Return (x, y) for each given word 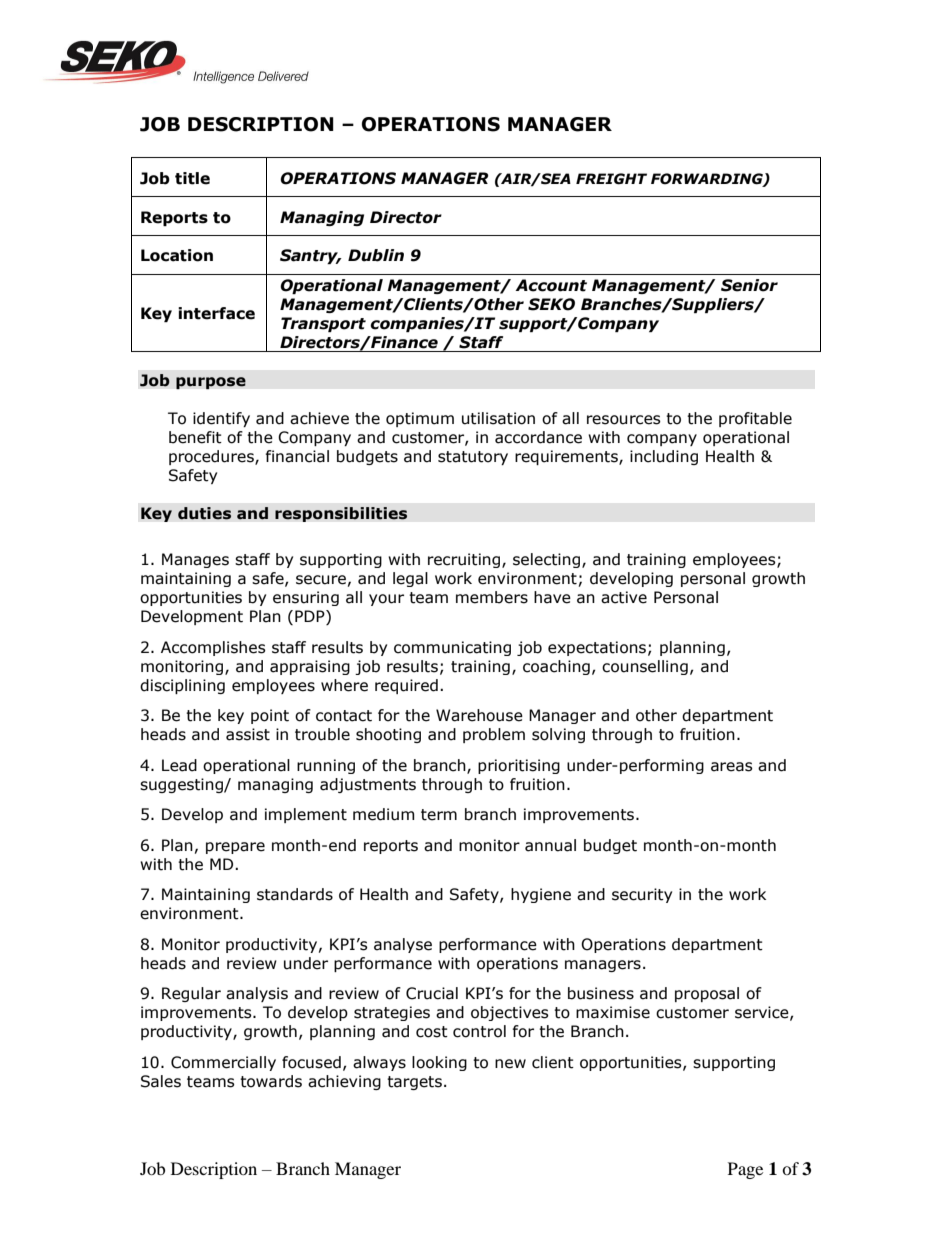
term (439, 815)
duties (204, 513)
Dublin (376, 255)
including (664, 457)
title (192, 178)
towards (271, 1081)
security (642, 895)
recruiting (465, 560)
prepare (235, 848)
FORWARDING (708, 179)
